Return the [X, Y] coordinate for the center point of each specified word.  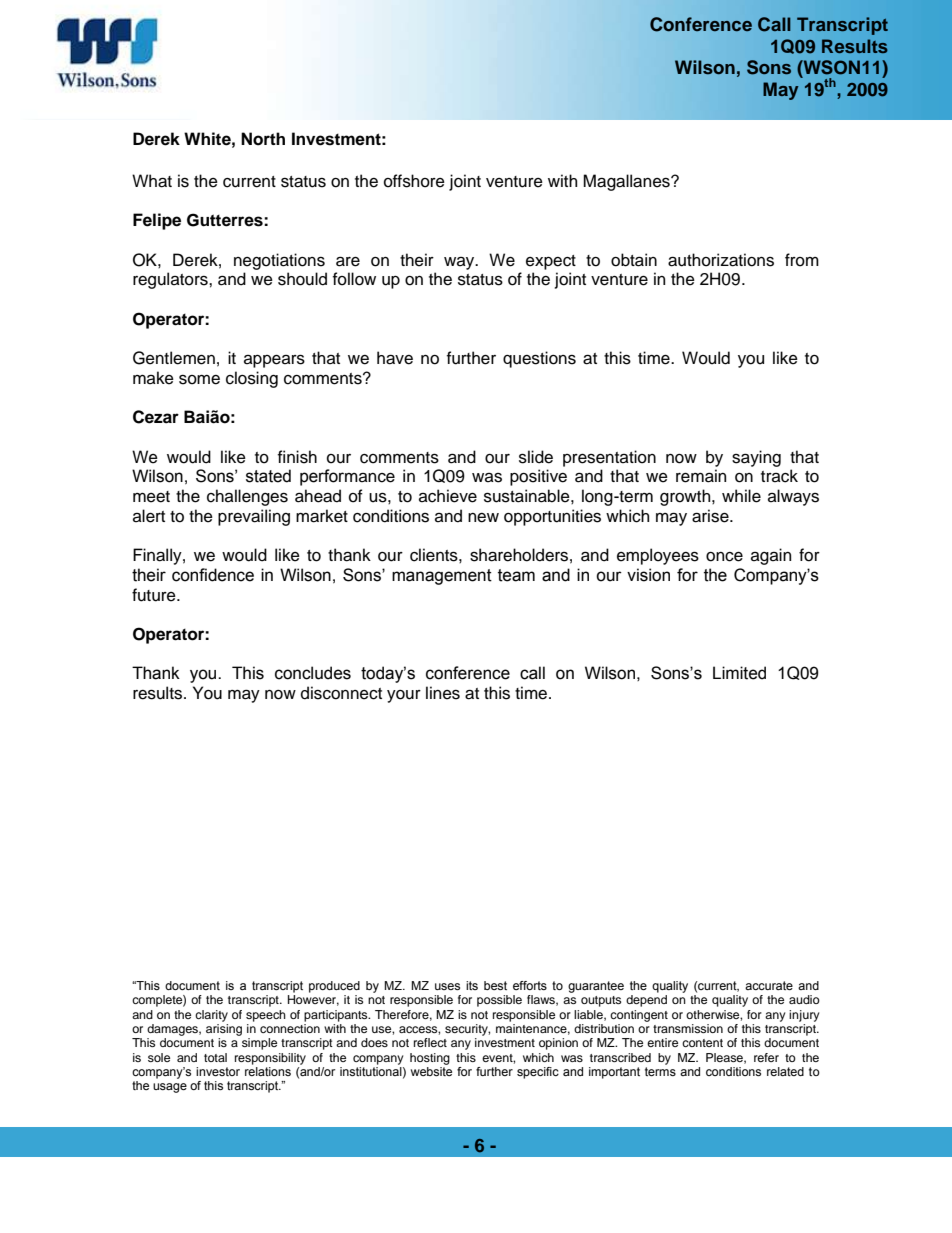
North [263, 139]
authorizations [721, 260]
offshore [414, 181]
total [215, 1057]
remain [701, 476]
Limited [739, 673]
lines [443, 693]
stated [268, 476]
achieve [448, 496]
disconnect [341, 693]
